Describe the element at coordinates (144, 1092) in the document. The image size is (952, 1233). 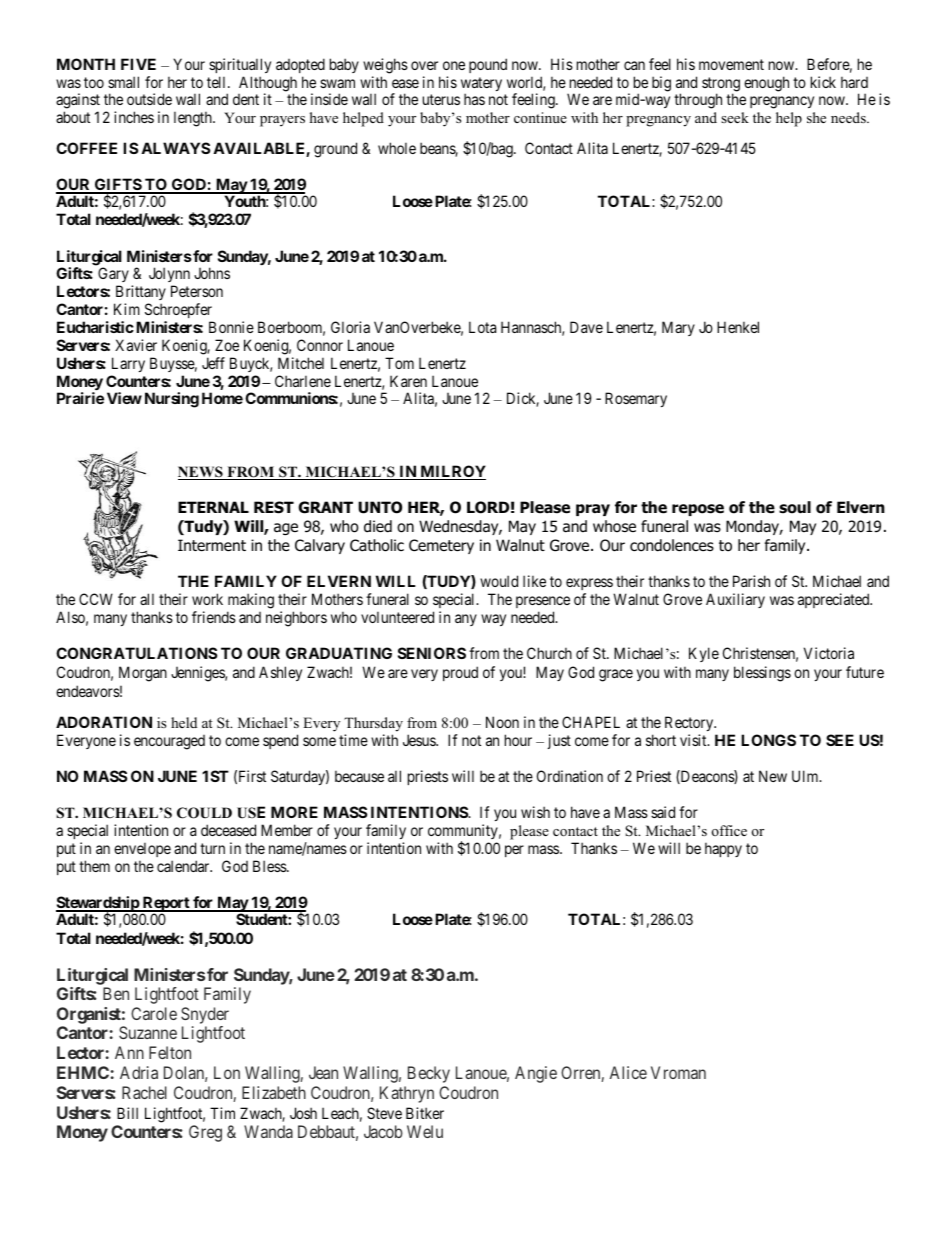
I see `Rachel` at that location.
